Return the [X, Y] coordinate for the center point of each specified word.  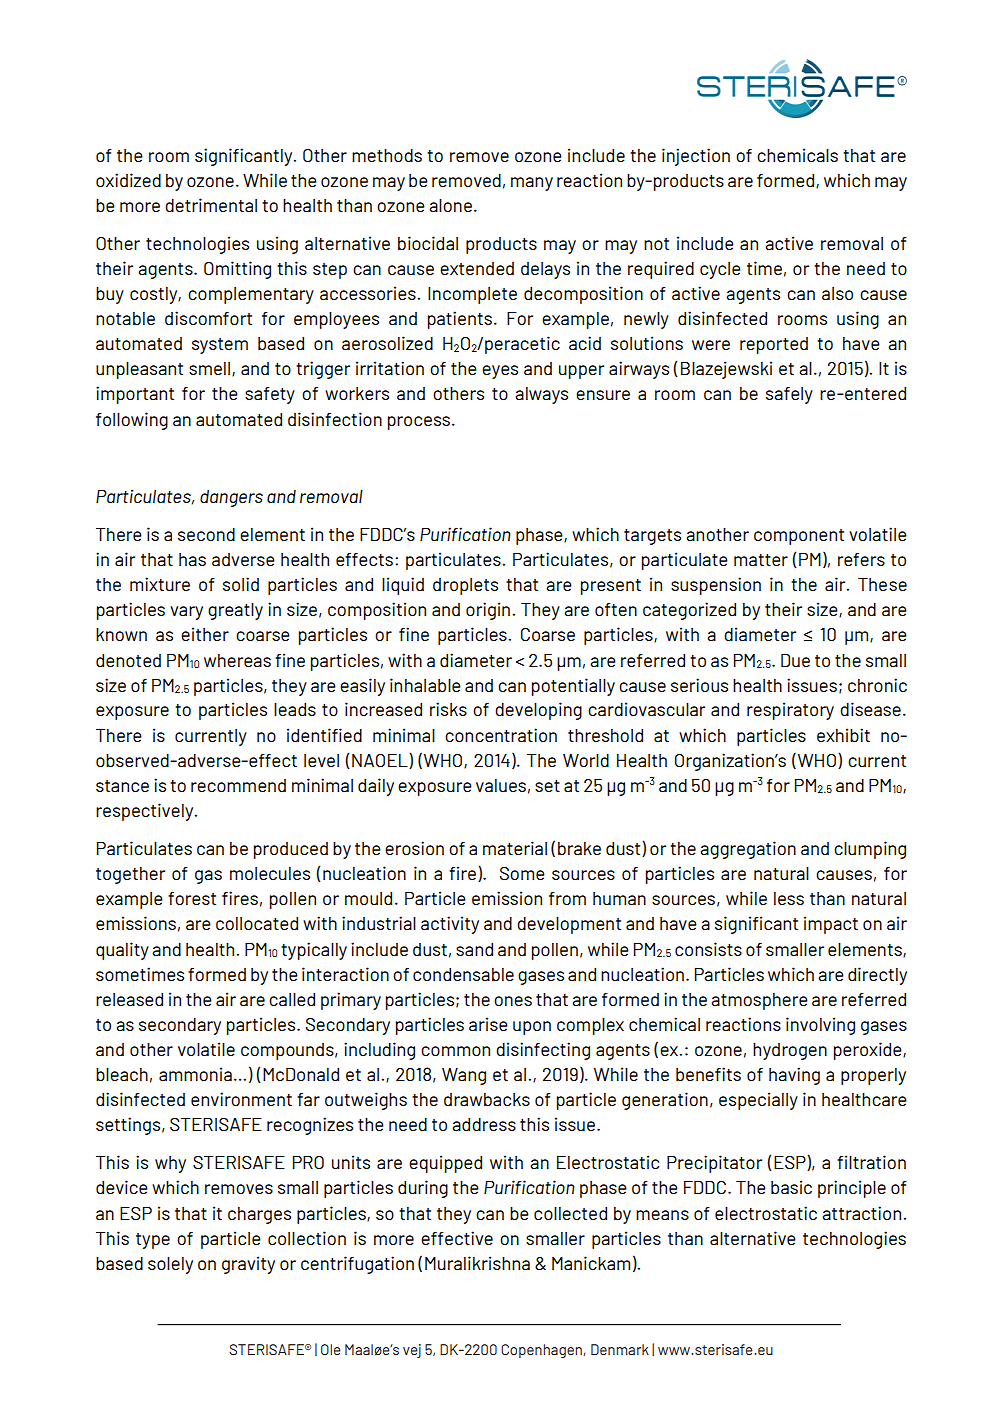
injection [696, 157]
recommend [238, 785]
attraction [861, 1213]
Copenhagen [542, 1351]
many [532, 184]
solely [170, 1265]
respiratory [790, 711]
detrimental [211, 205]
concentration [501, 735]
